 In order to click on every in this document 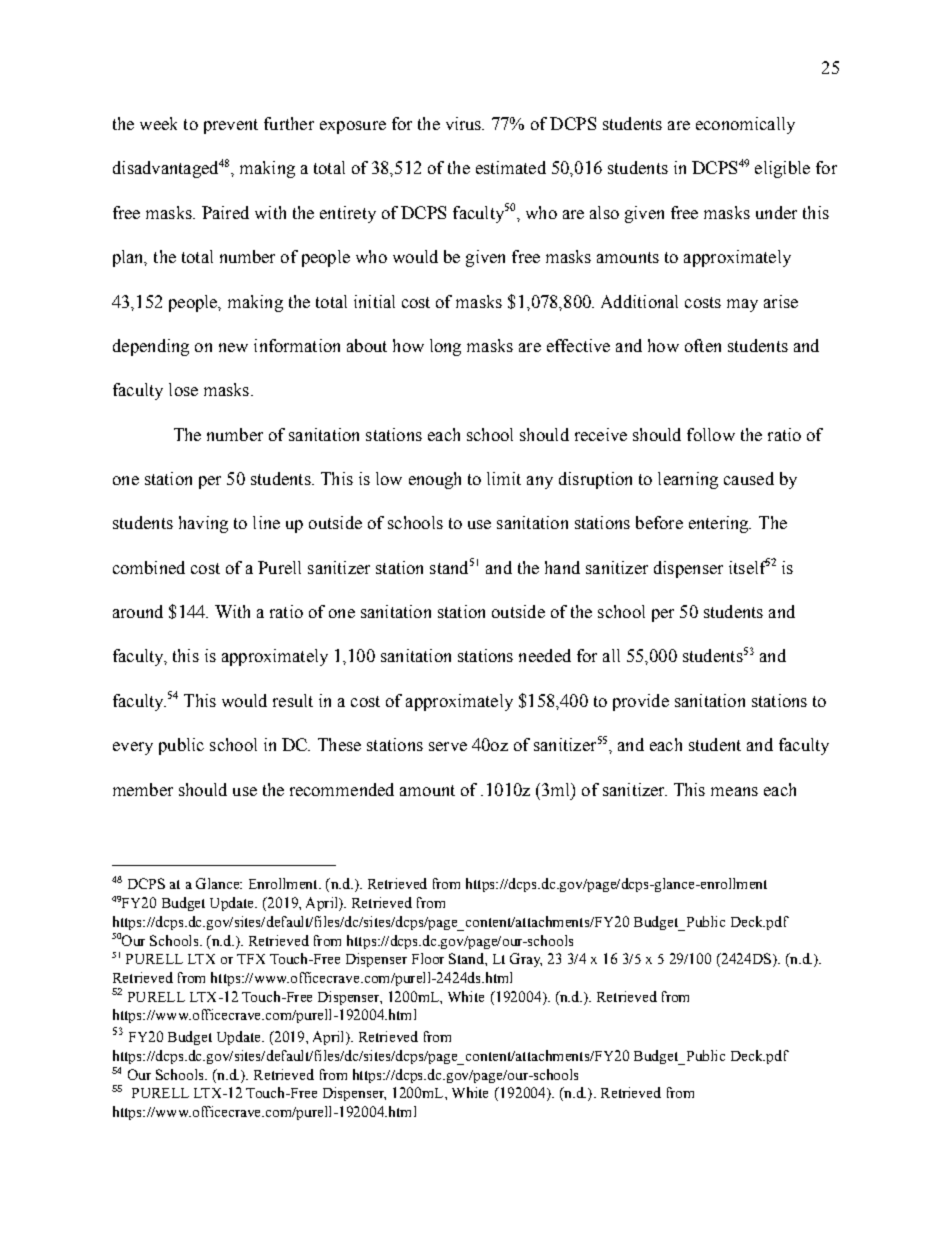, I will do `click(133, 748)`.
